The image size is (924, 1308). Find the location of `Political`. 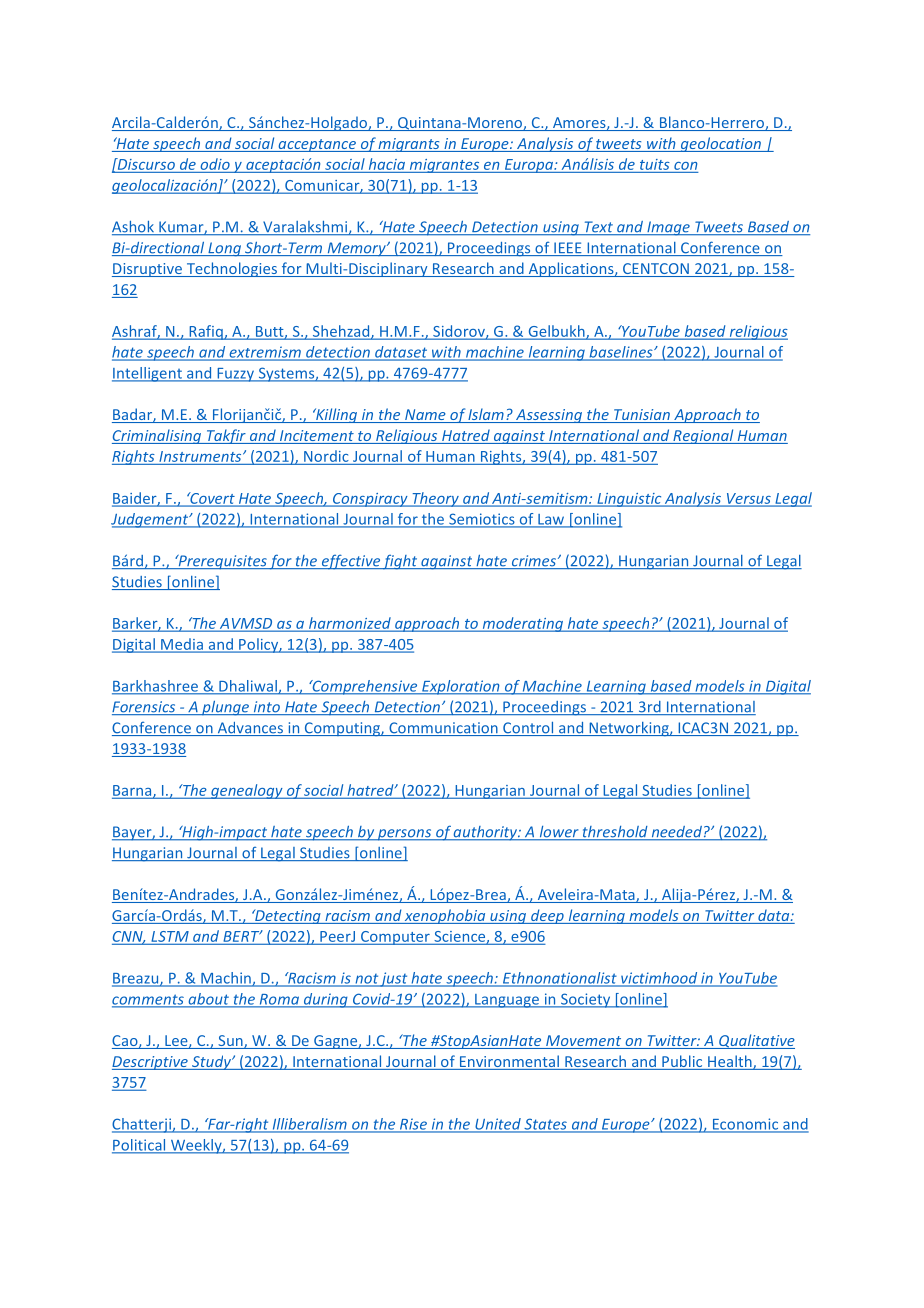

Political is located at coordinates (140, 1146).
